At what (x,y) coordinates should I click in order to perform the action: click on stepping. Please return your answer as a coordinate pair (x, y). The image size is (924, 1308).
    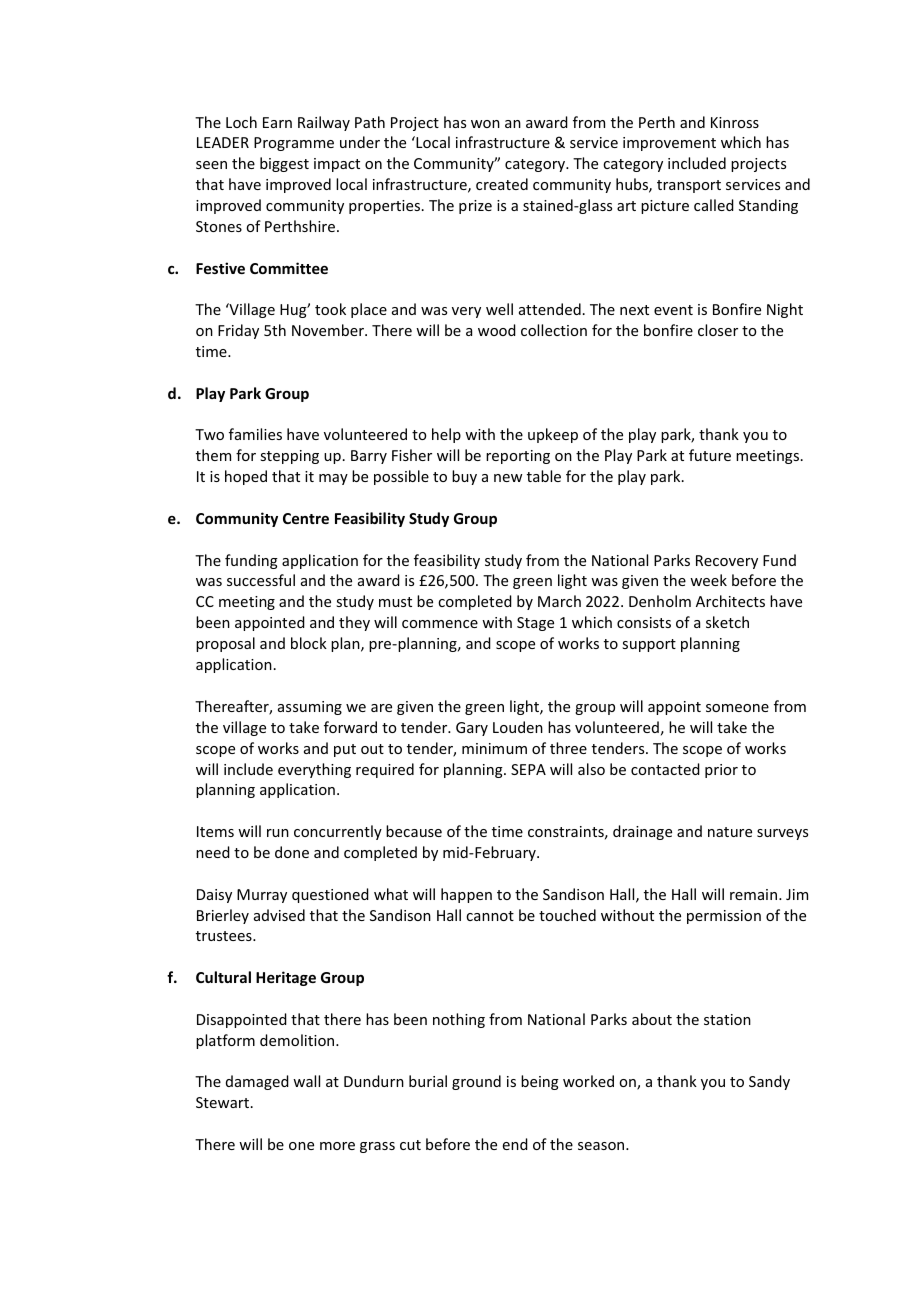
    Looking at the image, I should click on (289, 457).
